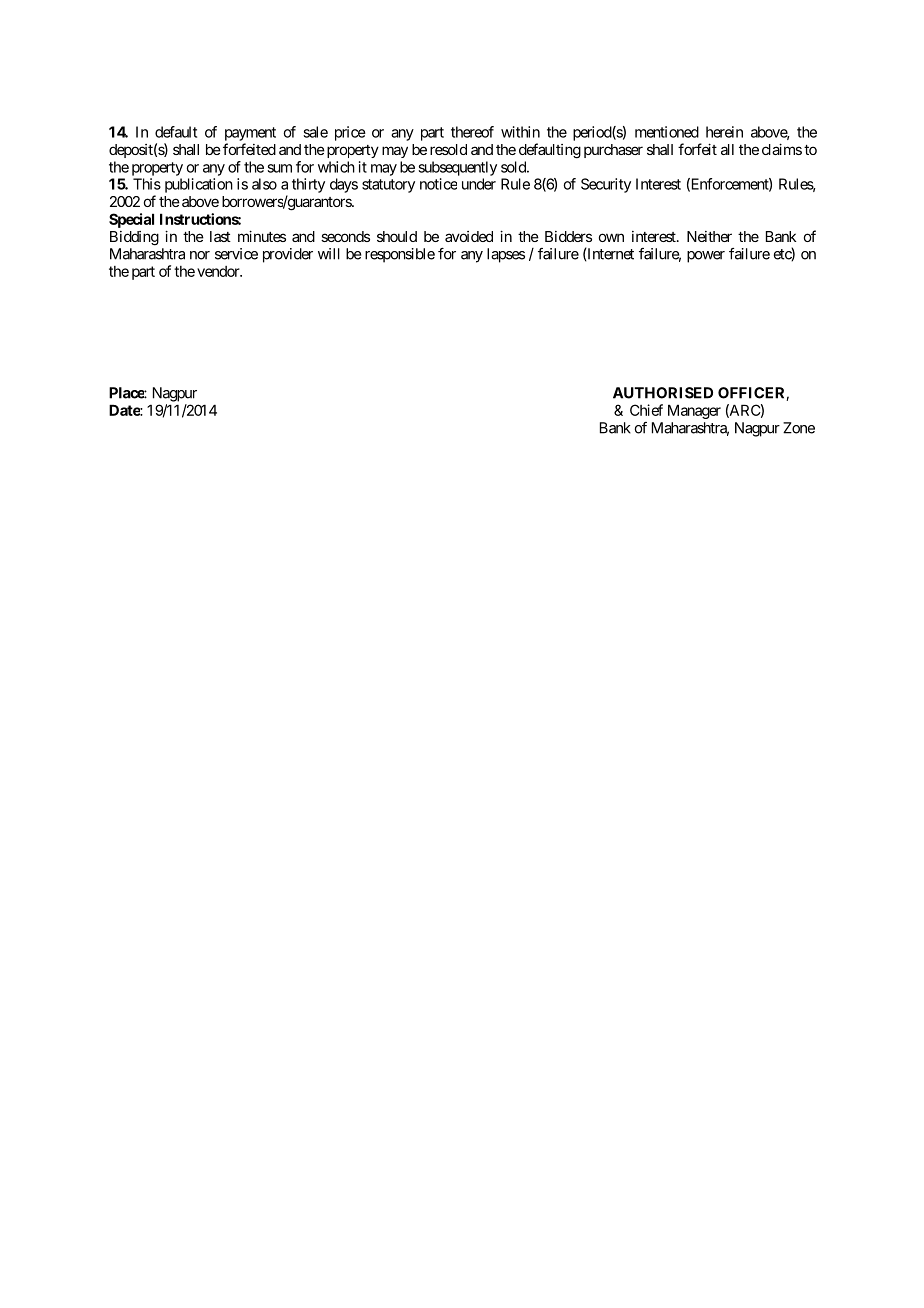  What do you see at coordinates (663, 393) in the screenshot?
I see `AUTHORISED` at bounding box center [663, 393].
